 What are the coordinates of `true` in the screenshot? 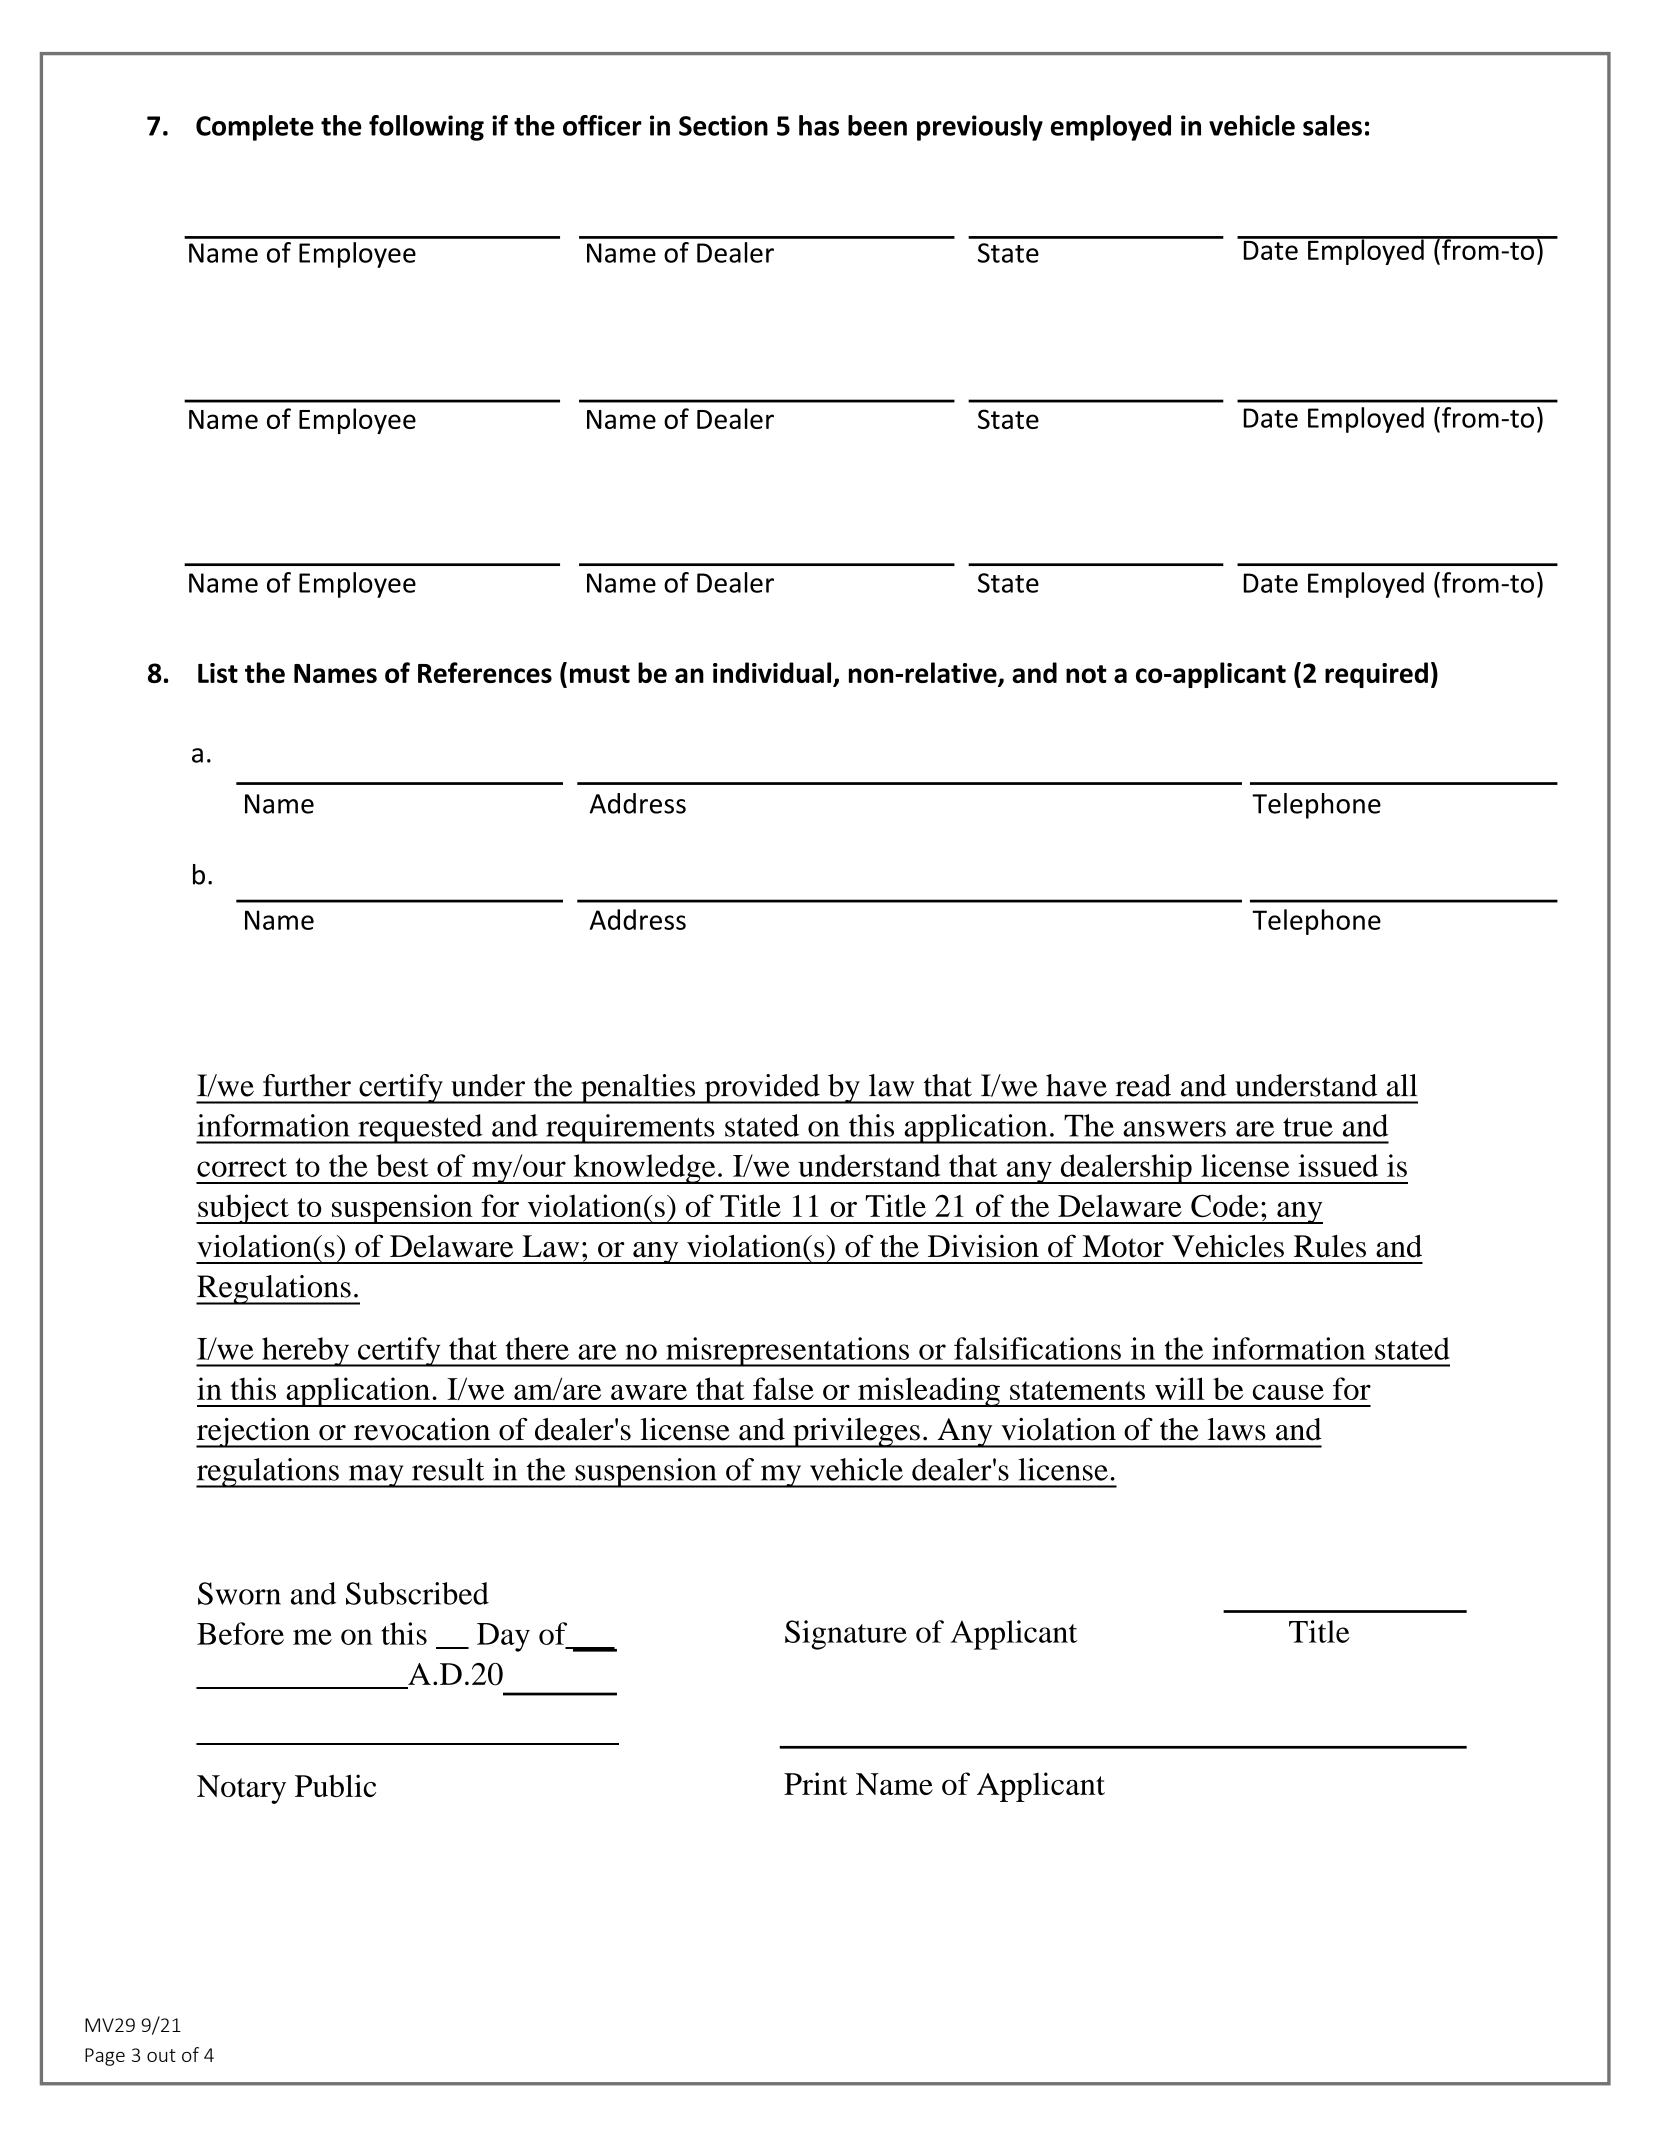 It's located at (1308, 1127).
